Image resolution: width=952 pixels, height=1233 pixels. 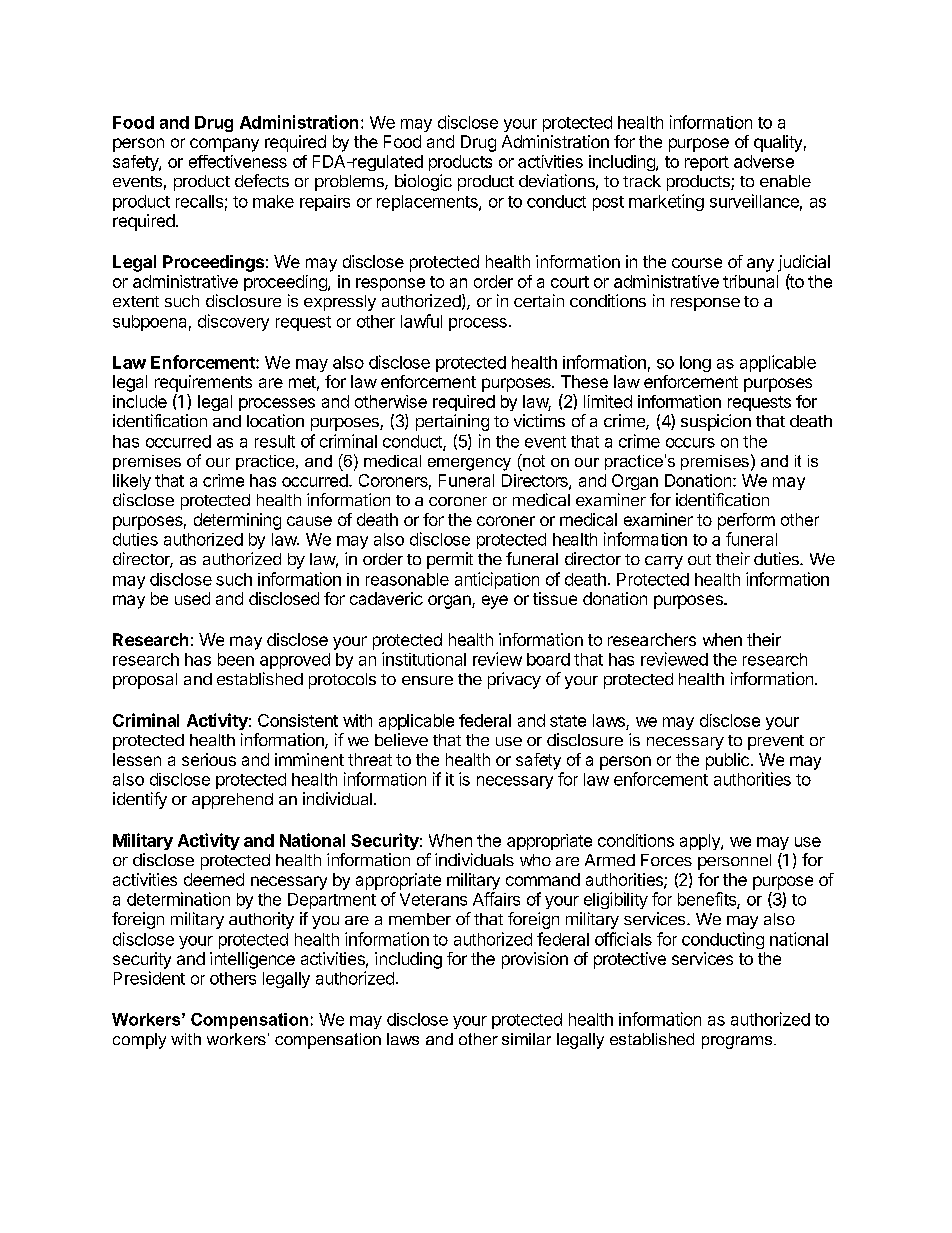 What do you see at coordinates (421, 321) in the screenshot?
I see `lawful` at bounding box center [421, 321].
